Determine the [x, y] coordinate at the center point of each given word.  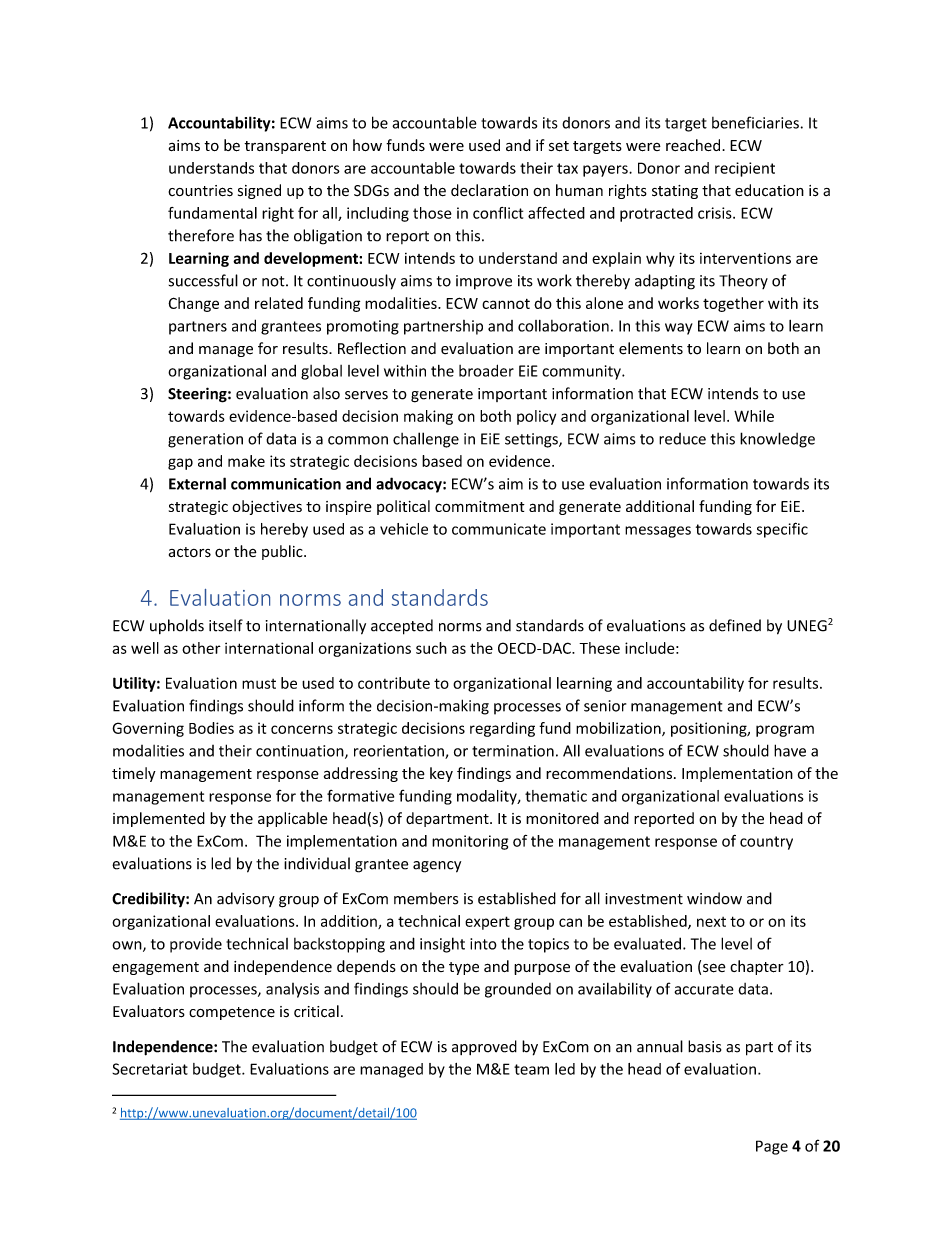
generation [205, 440]
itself [226, 625]
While [754, 416]
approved [484, 1047]
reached [694, 145]
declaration [489, 190]
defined [735, 625]
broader [486, 370]
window [714, 898]
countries [200, 191]
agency [437, 867]
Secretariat [150, 1069]
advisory [246, 899]
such [431, 648]
